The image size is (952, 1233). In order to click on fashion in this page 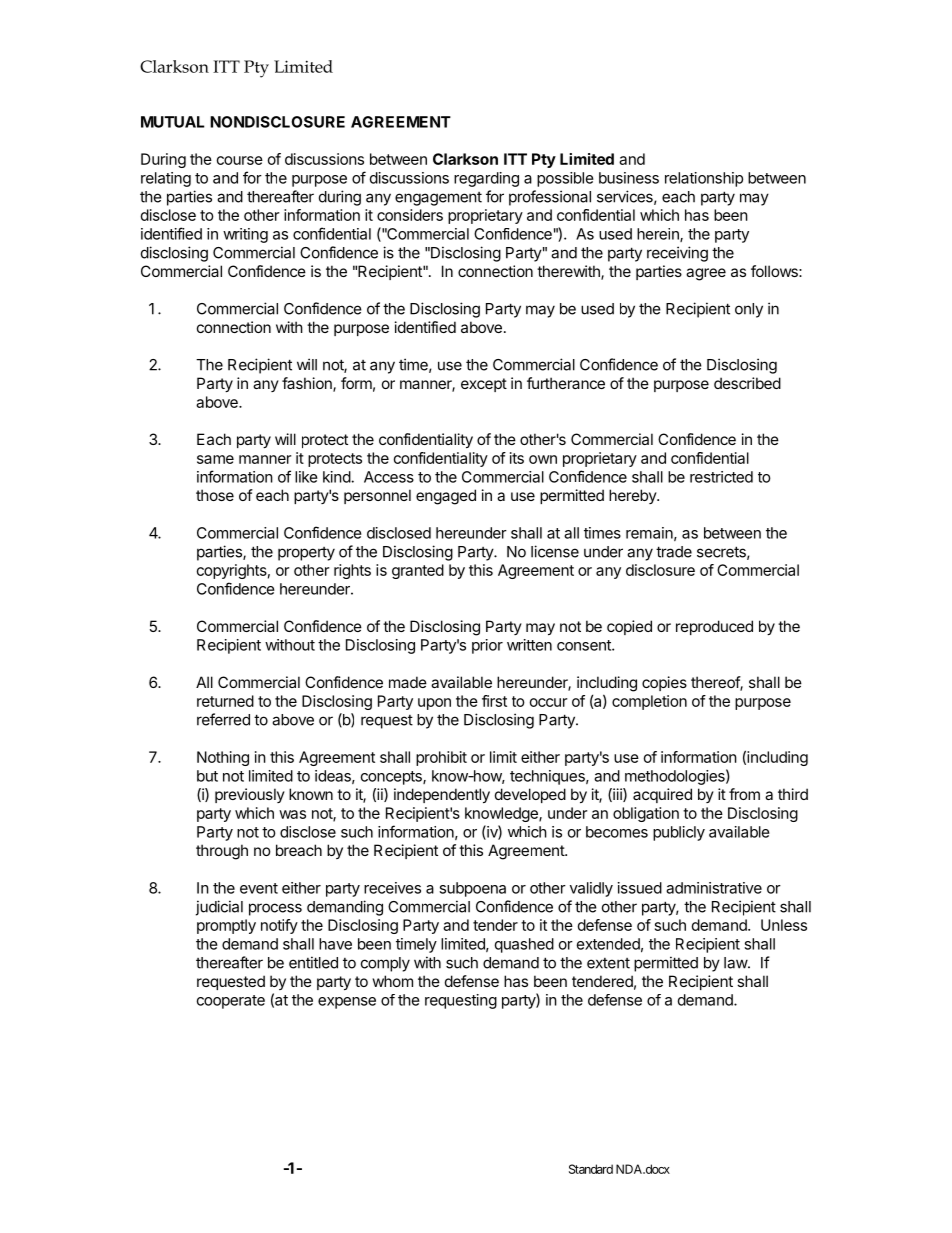, I will do `click(308, 384)`.
